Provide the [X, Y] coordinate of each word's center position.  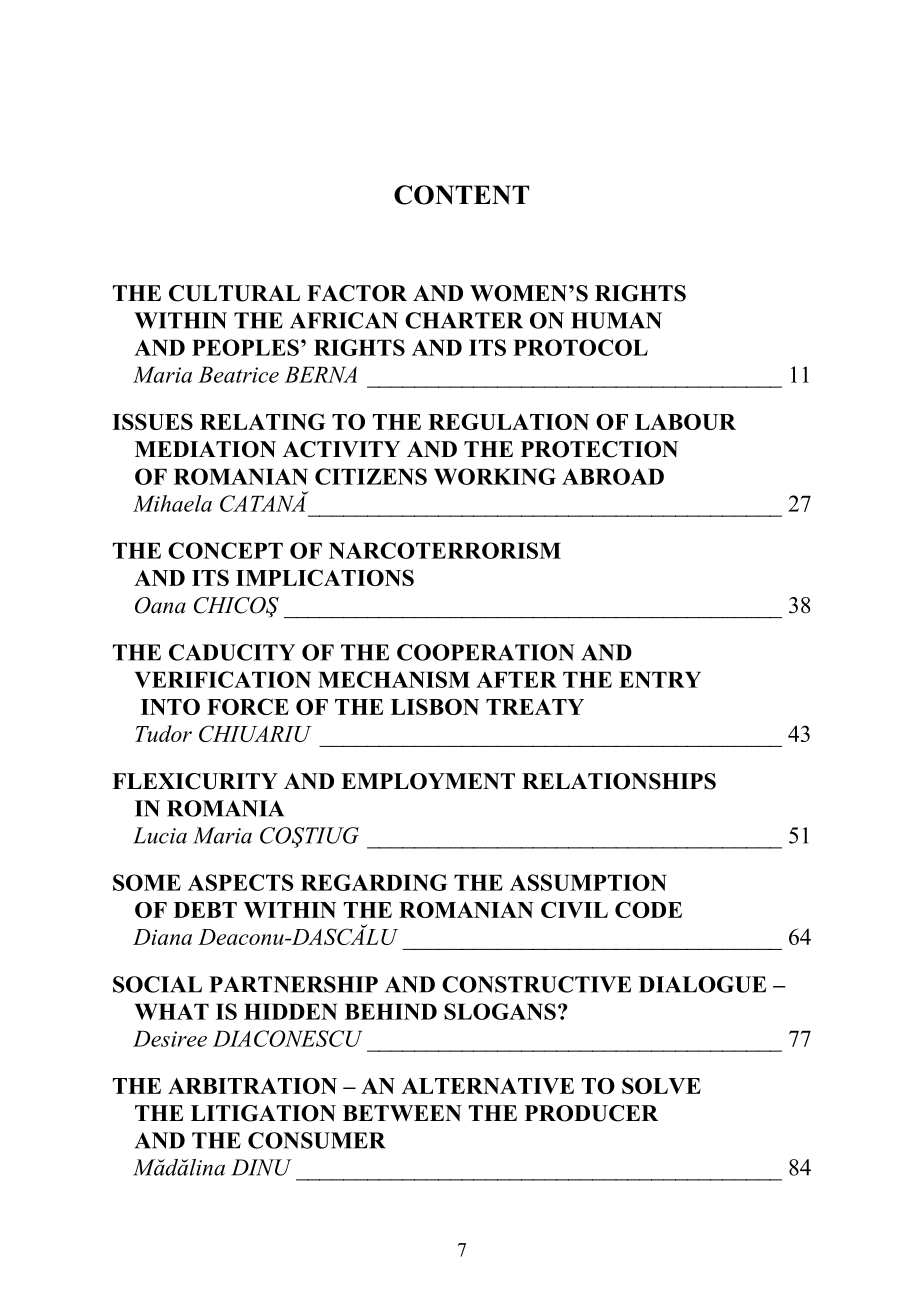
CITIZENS [371, 476]
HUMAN [616, 320]
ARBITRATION [252, 1086]
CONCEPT [225, 550]
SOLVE [661, 1085]
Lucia [160, 835]
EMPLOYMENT [428, 781]
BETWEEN [402, 1113]
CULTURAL [234, 293]
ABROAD [613, 476]
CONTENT [461, 195]
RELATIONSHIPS [619, 781]
